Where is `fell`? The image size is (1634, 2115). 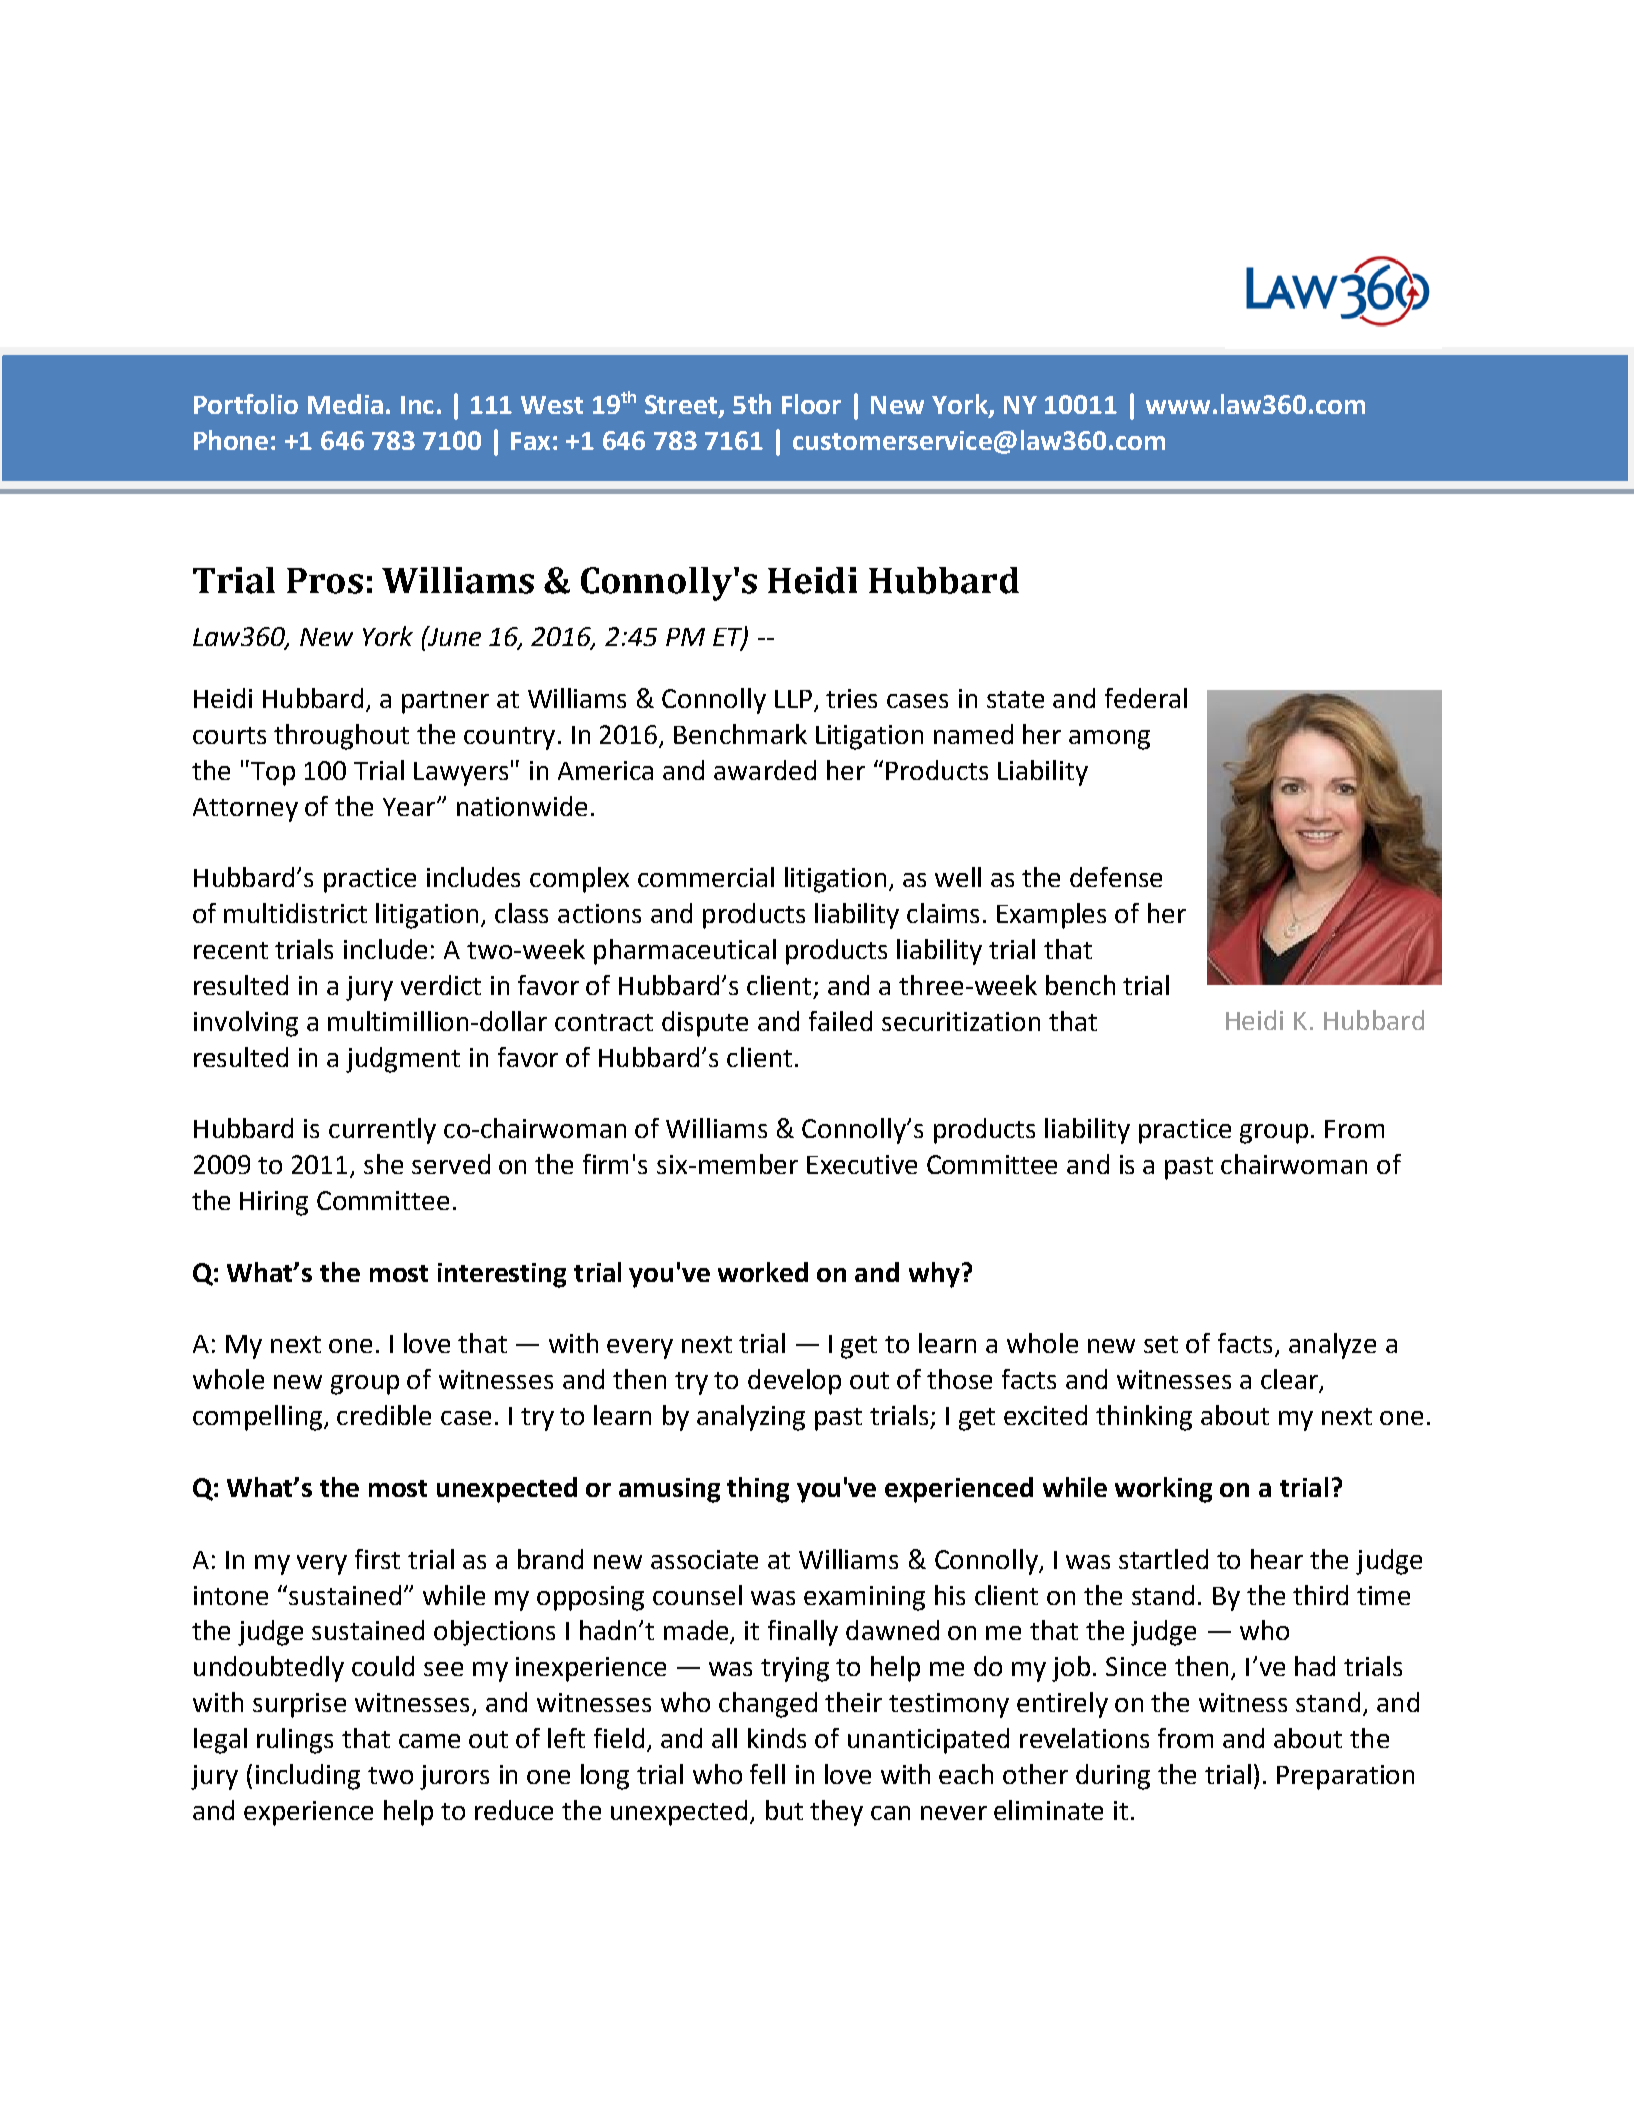
fell is located at coordinates (767, 1774).
